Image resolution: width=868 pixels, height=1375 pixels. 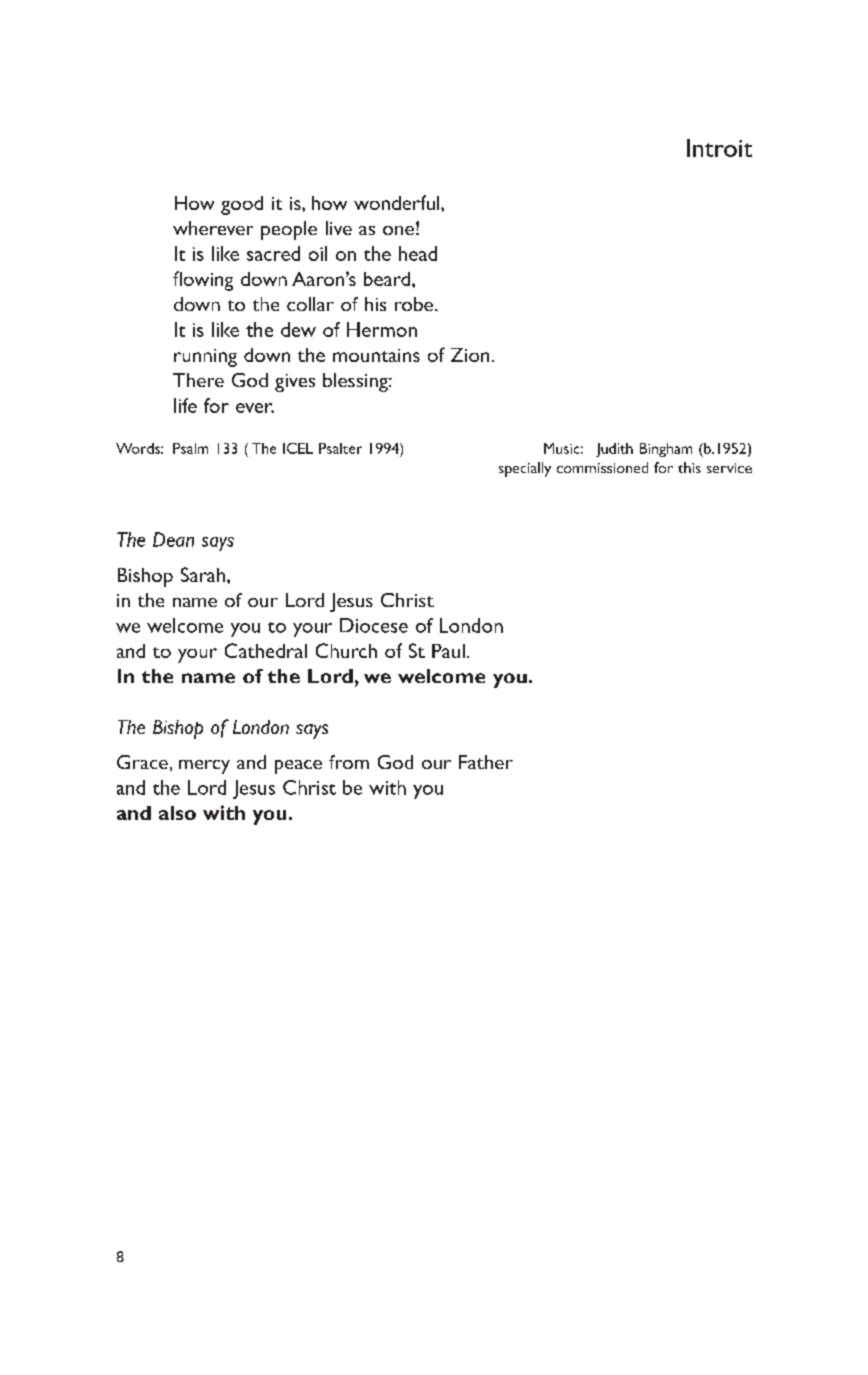 I want to click on specially, so click(x=525, y=469).
